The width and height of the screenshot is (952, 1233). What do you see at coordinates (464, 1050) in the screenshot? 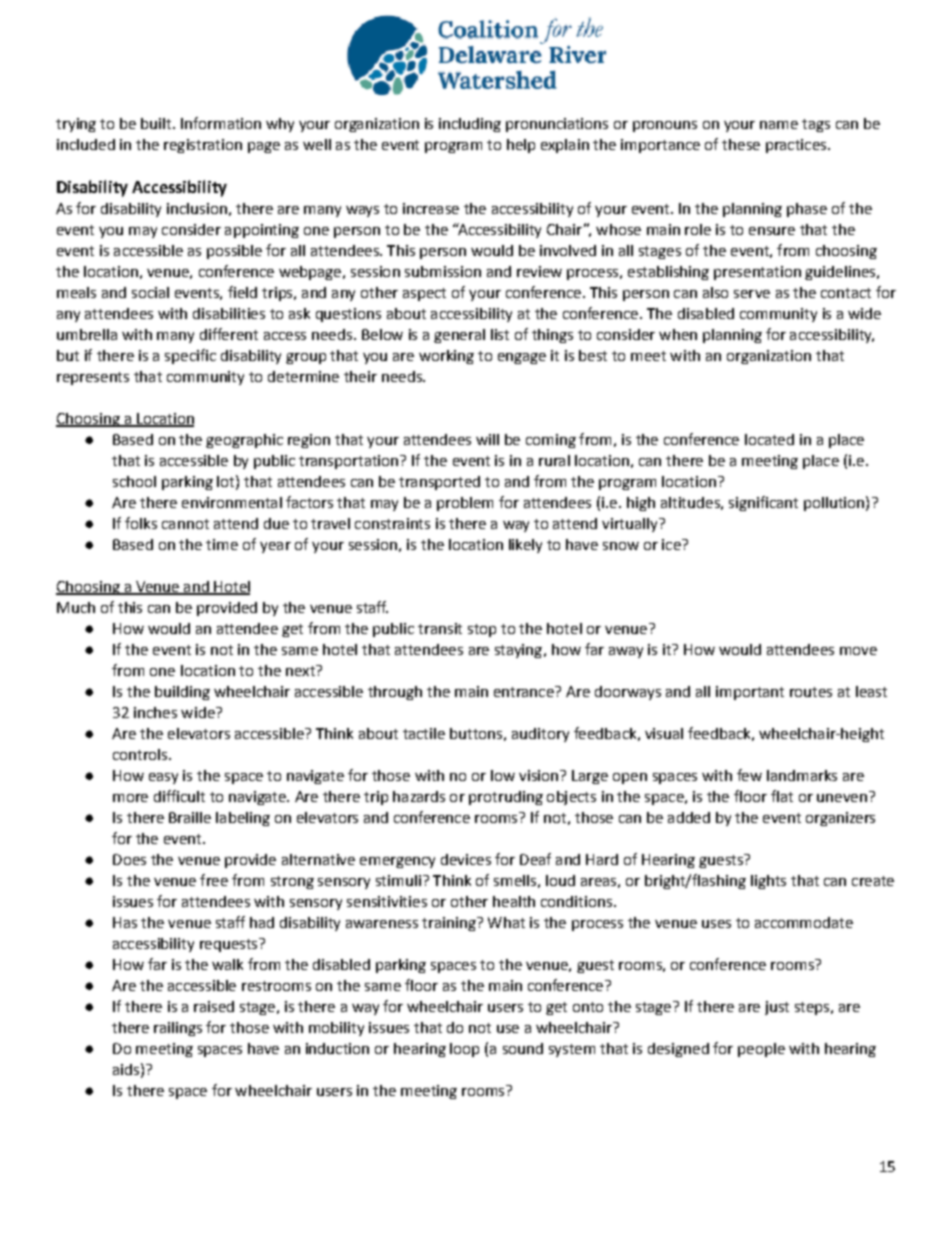
I see `loop` at bounding box center [464, 1050].
